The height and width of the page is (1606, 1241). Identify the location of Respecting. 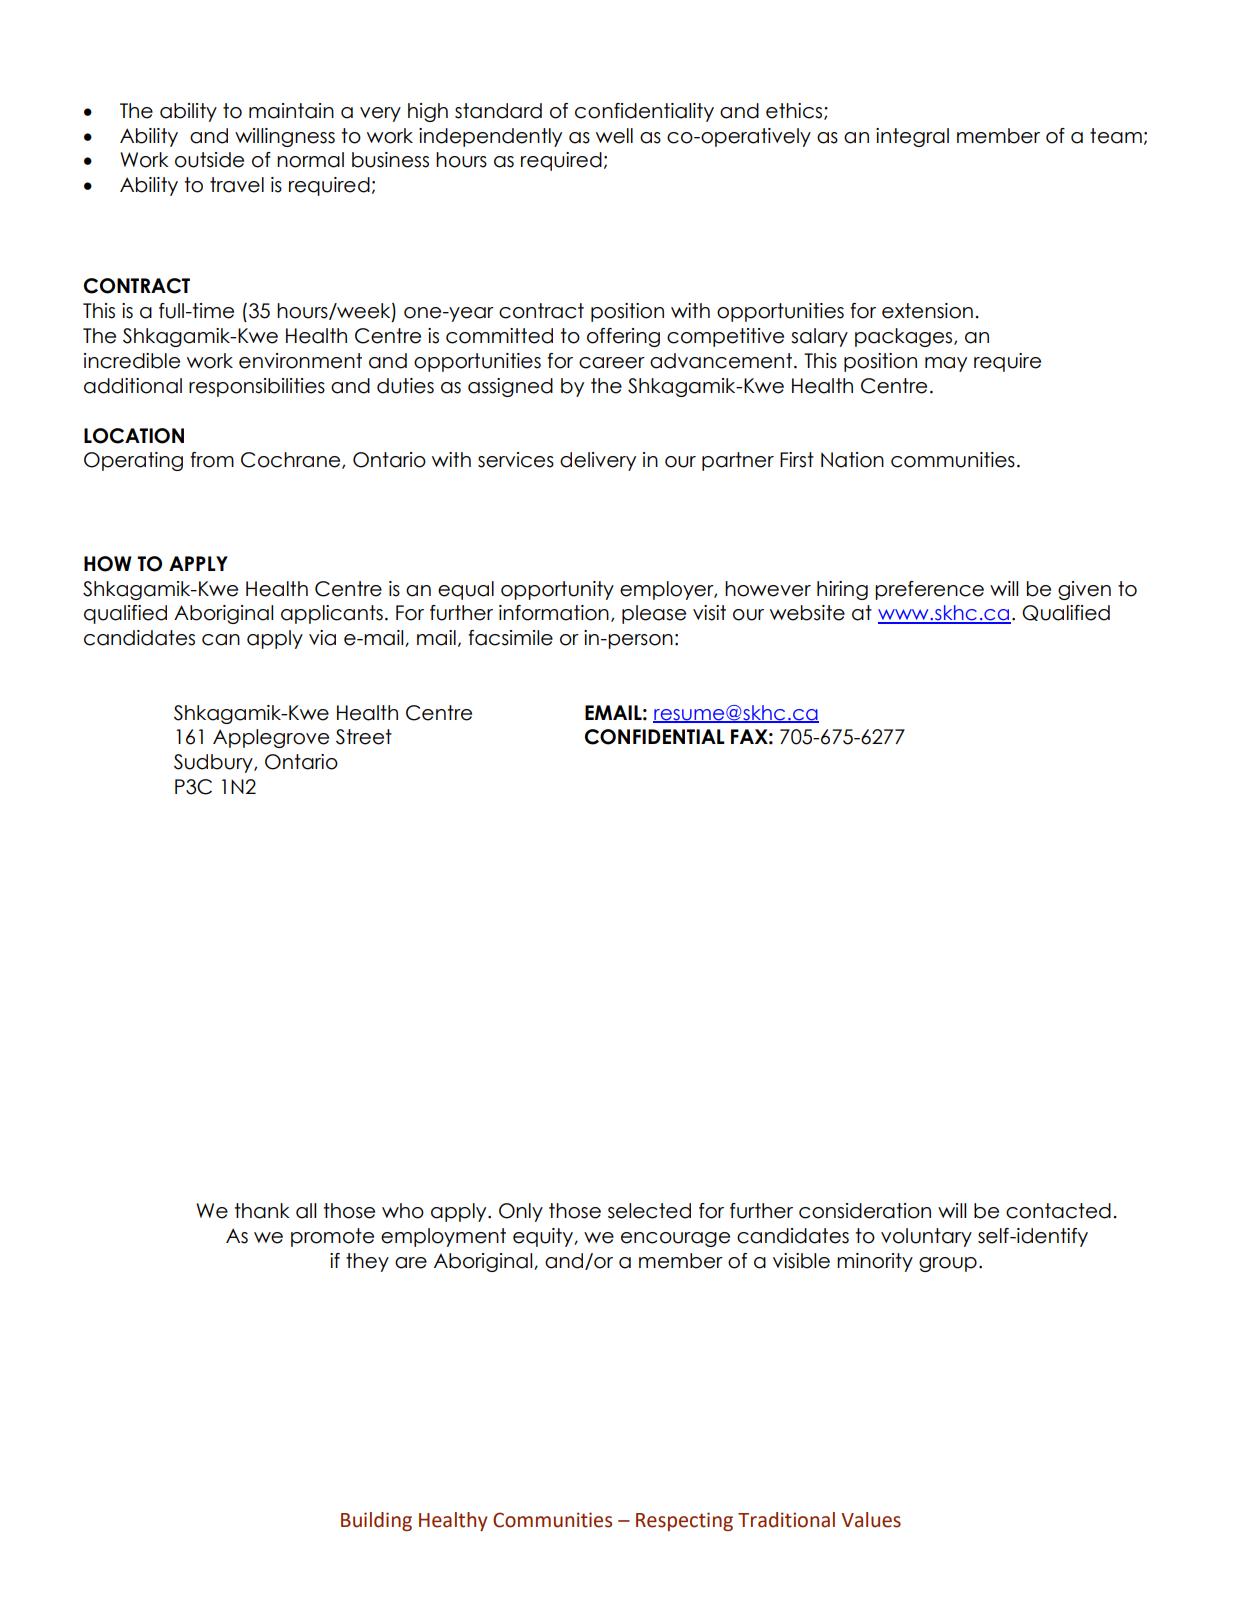
(684, 1521).
